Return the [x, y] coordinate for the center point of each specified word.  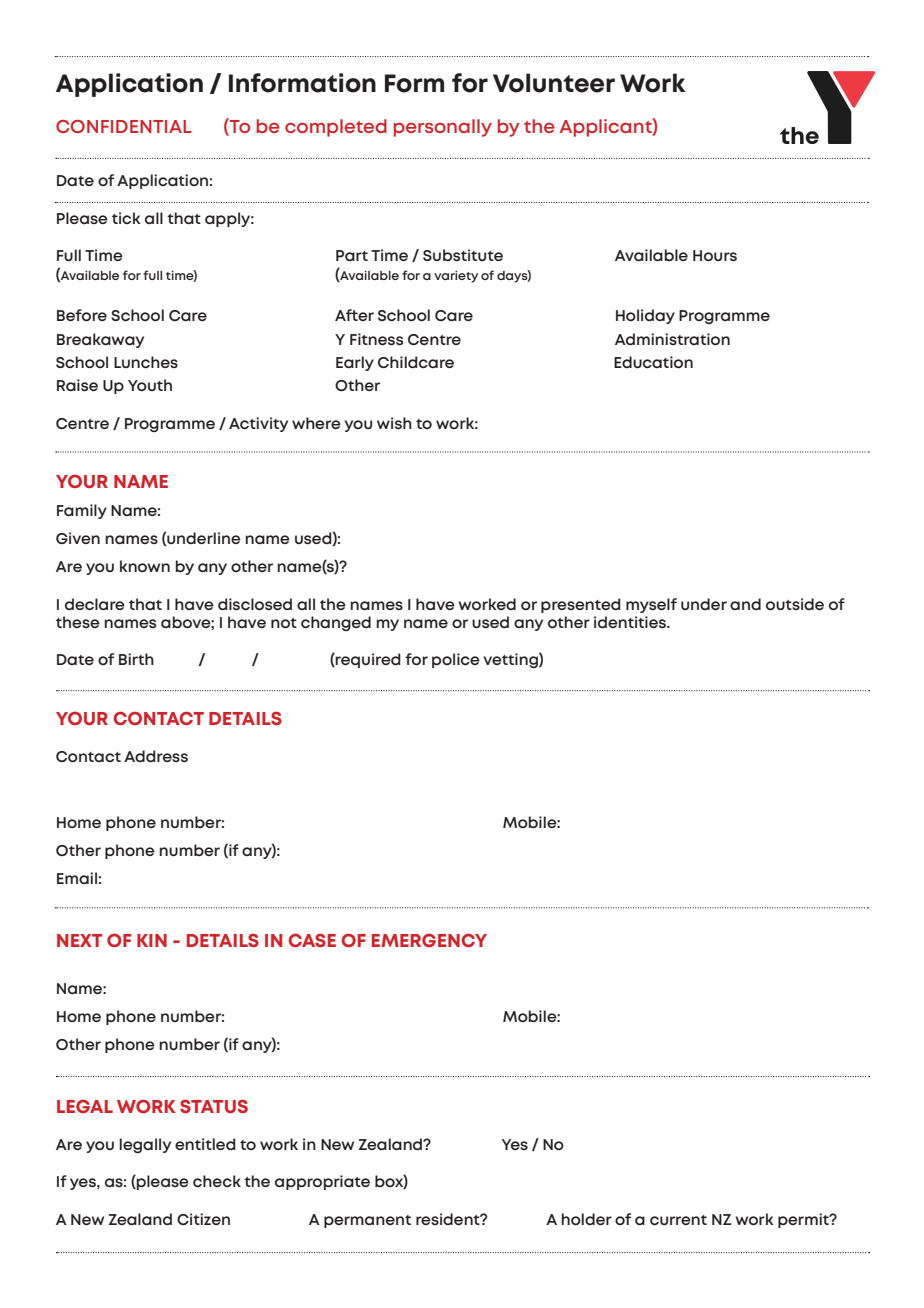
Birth [136, 659]
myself [651, 605]
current [678, 1220]
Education [653, 362]
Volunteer [554, 83]
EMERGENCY [429, 940]
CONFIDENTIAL [124, 126]
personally [443, 128]
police [456, 660]
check [217, 1181]
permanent [367, 1221]
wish [394, 423]
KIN [152, 940]
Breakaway [100, 340]
